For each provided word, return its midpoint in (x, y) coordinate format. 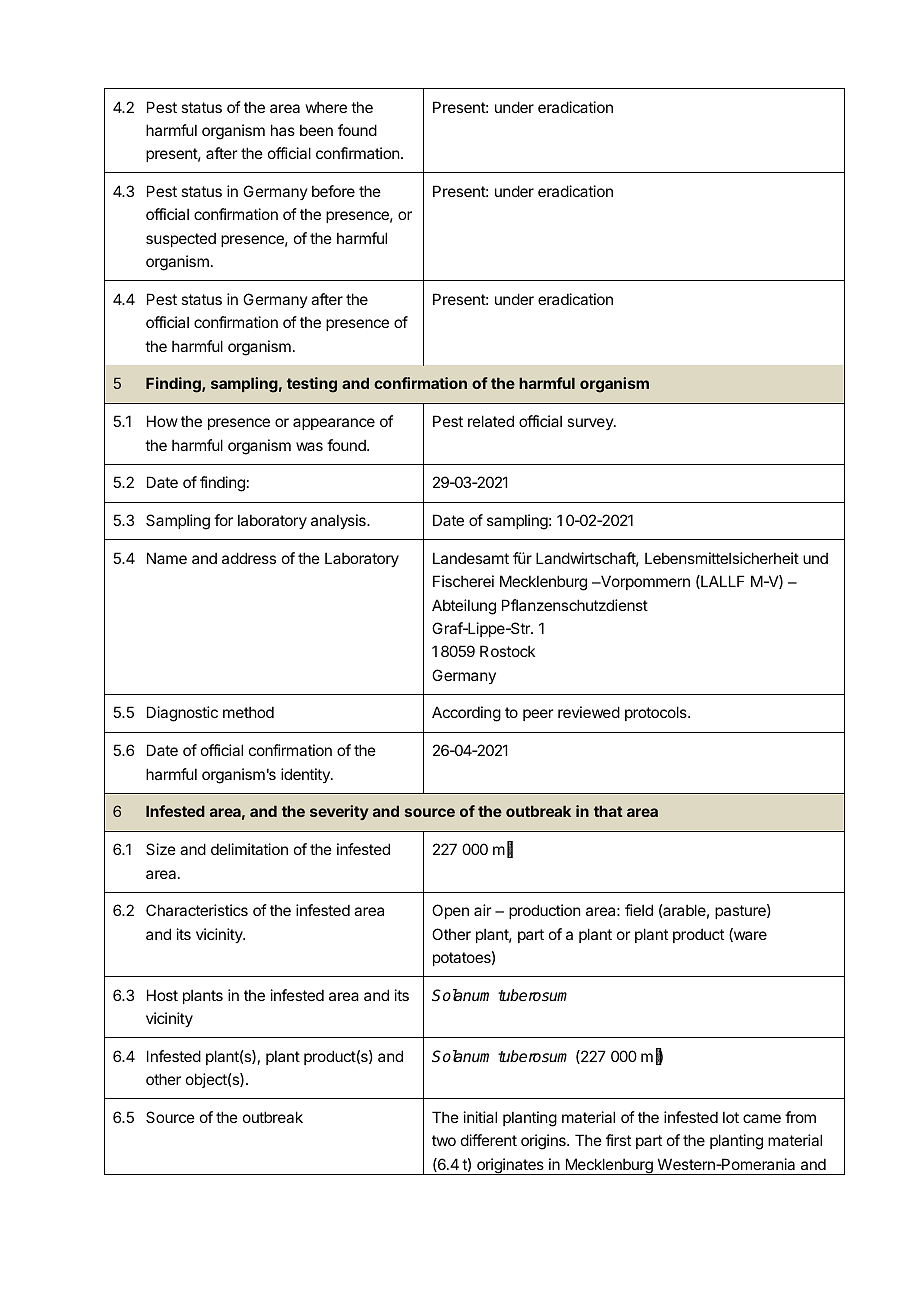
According (466, 714)
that (608, 811)
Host (162, 995)
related (491, 421)
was (309, 446)
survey (591, 424)
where (326, 107)
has (283, 130)
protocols (657, 713)
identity (306, 775)
